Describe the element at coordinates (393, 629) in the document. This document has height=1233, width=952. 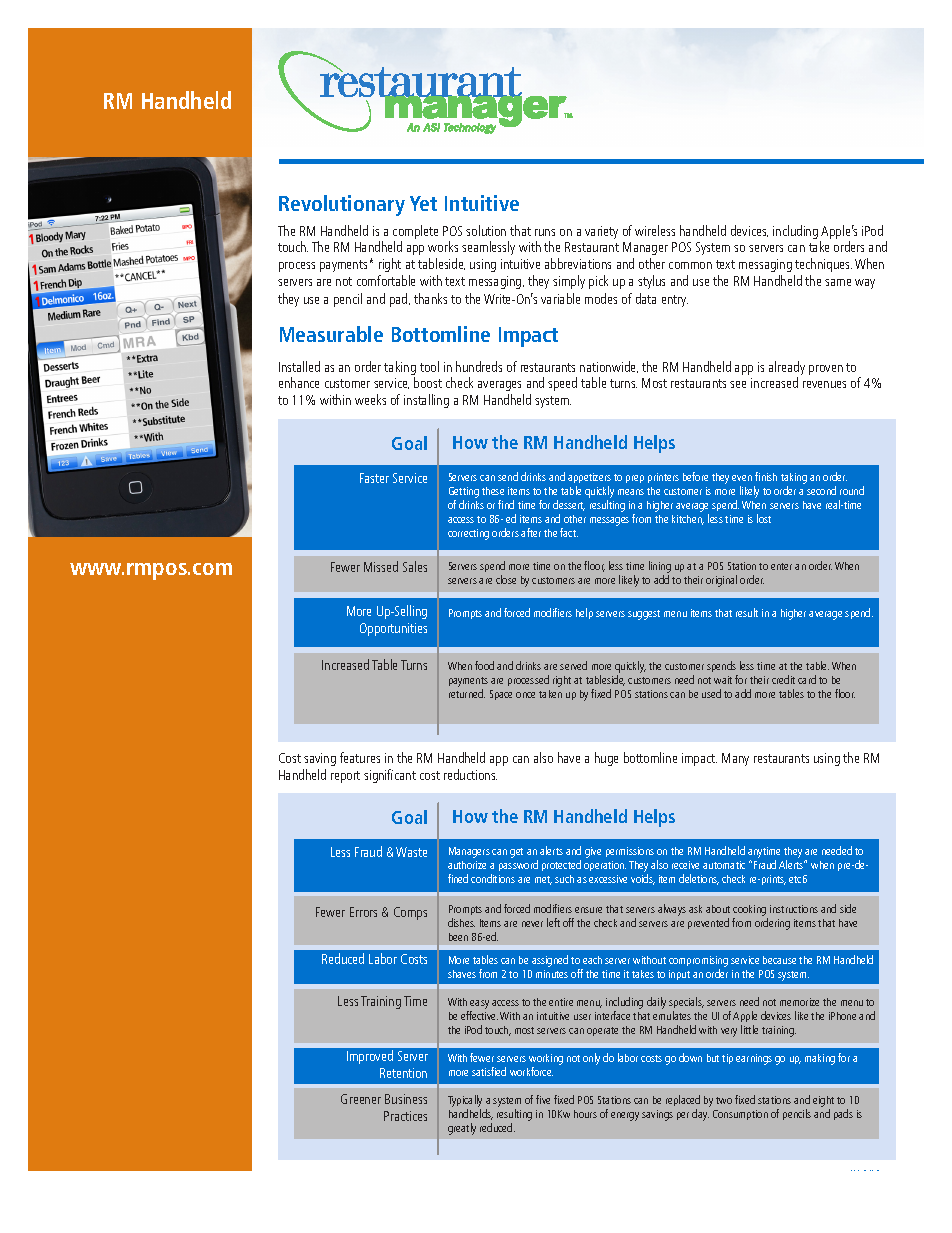
I see `Opportunities` at that location.
